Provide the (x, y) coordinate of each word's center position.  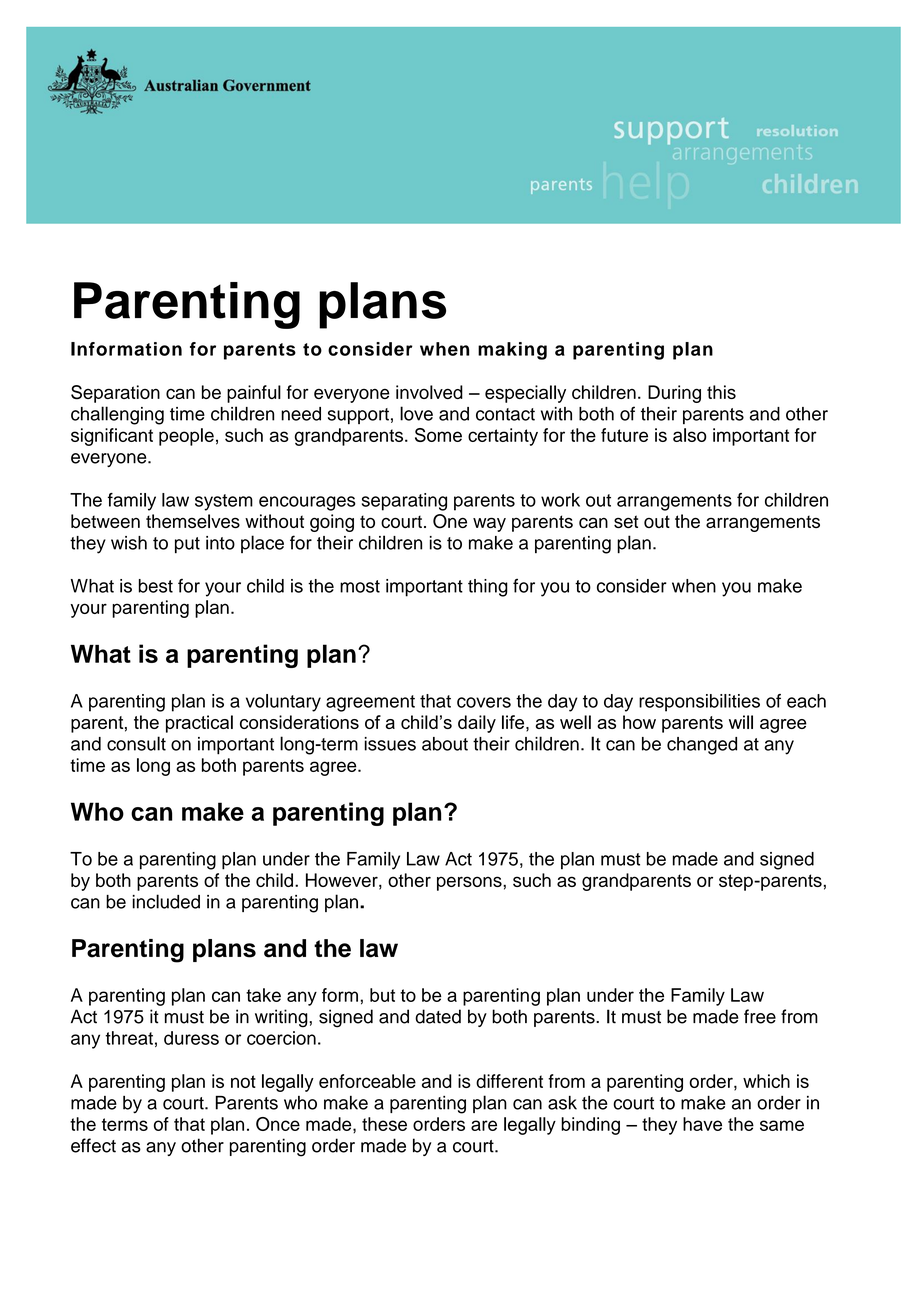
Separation (115, 394)
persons (470, 883)
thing (488, 588)
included (166, 901)
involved (429, 392)
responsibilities (699, 703)
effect (93, 1145)
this (721, 392)
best (156, 586)
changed (702, 746)
